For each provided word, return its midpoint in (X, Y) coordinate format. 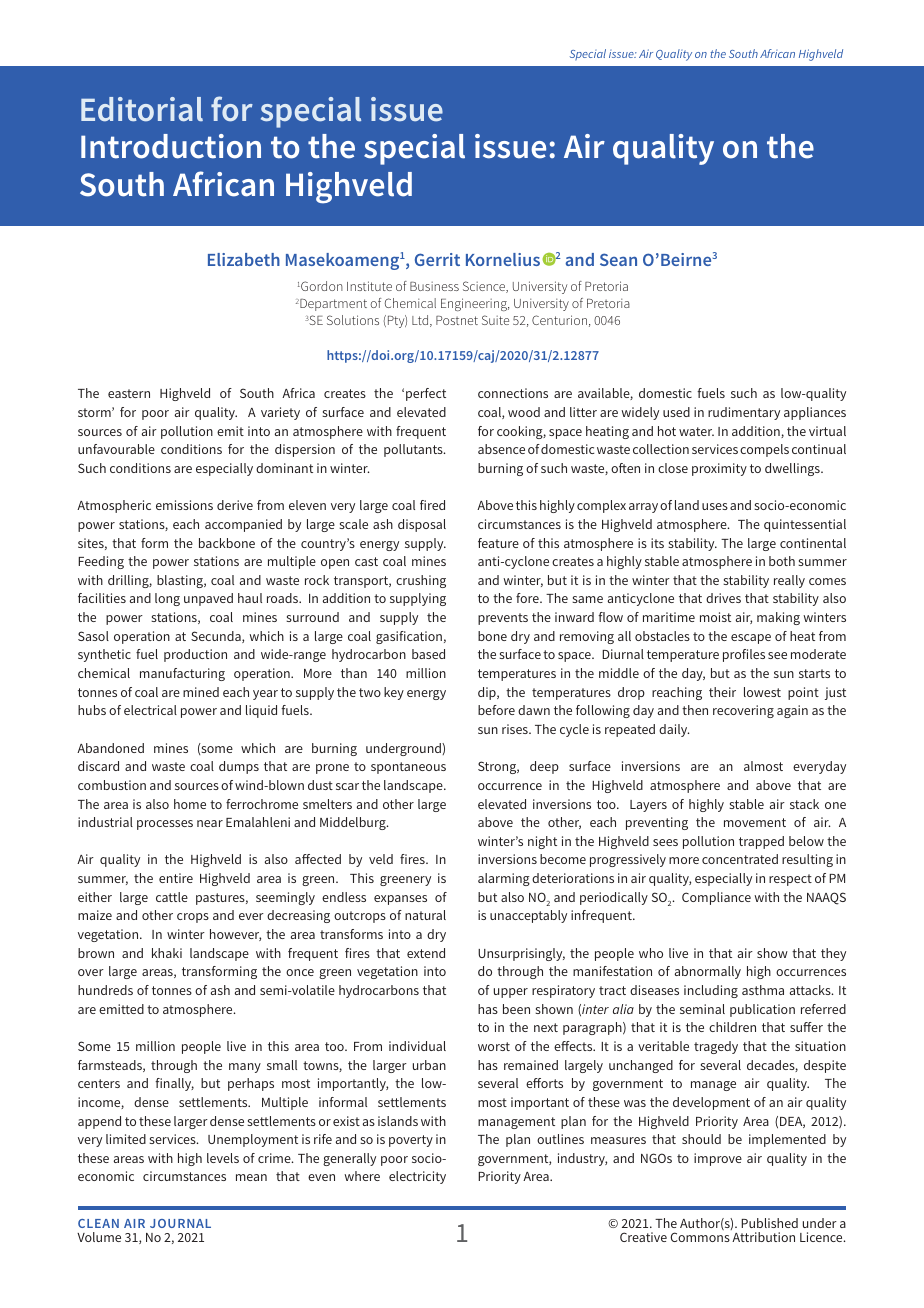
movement (755, 822)
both (782, 561)
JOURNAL (180, 1223)
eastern (129, 393)
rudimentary (744, 413)
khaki (167, 953)
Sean (618, 259)
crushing (421, 581)
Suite (495, 320)
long (167, 599)
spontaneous (408, 768)
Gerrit (437, 259)
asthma (763, 990)
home (190, 804)
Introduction (171, 146)
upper (511, 993)
